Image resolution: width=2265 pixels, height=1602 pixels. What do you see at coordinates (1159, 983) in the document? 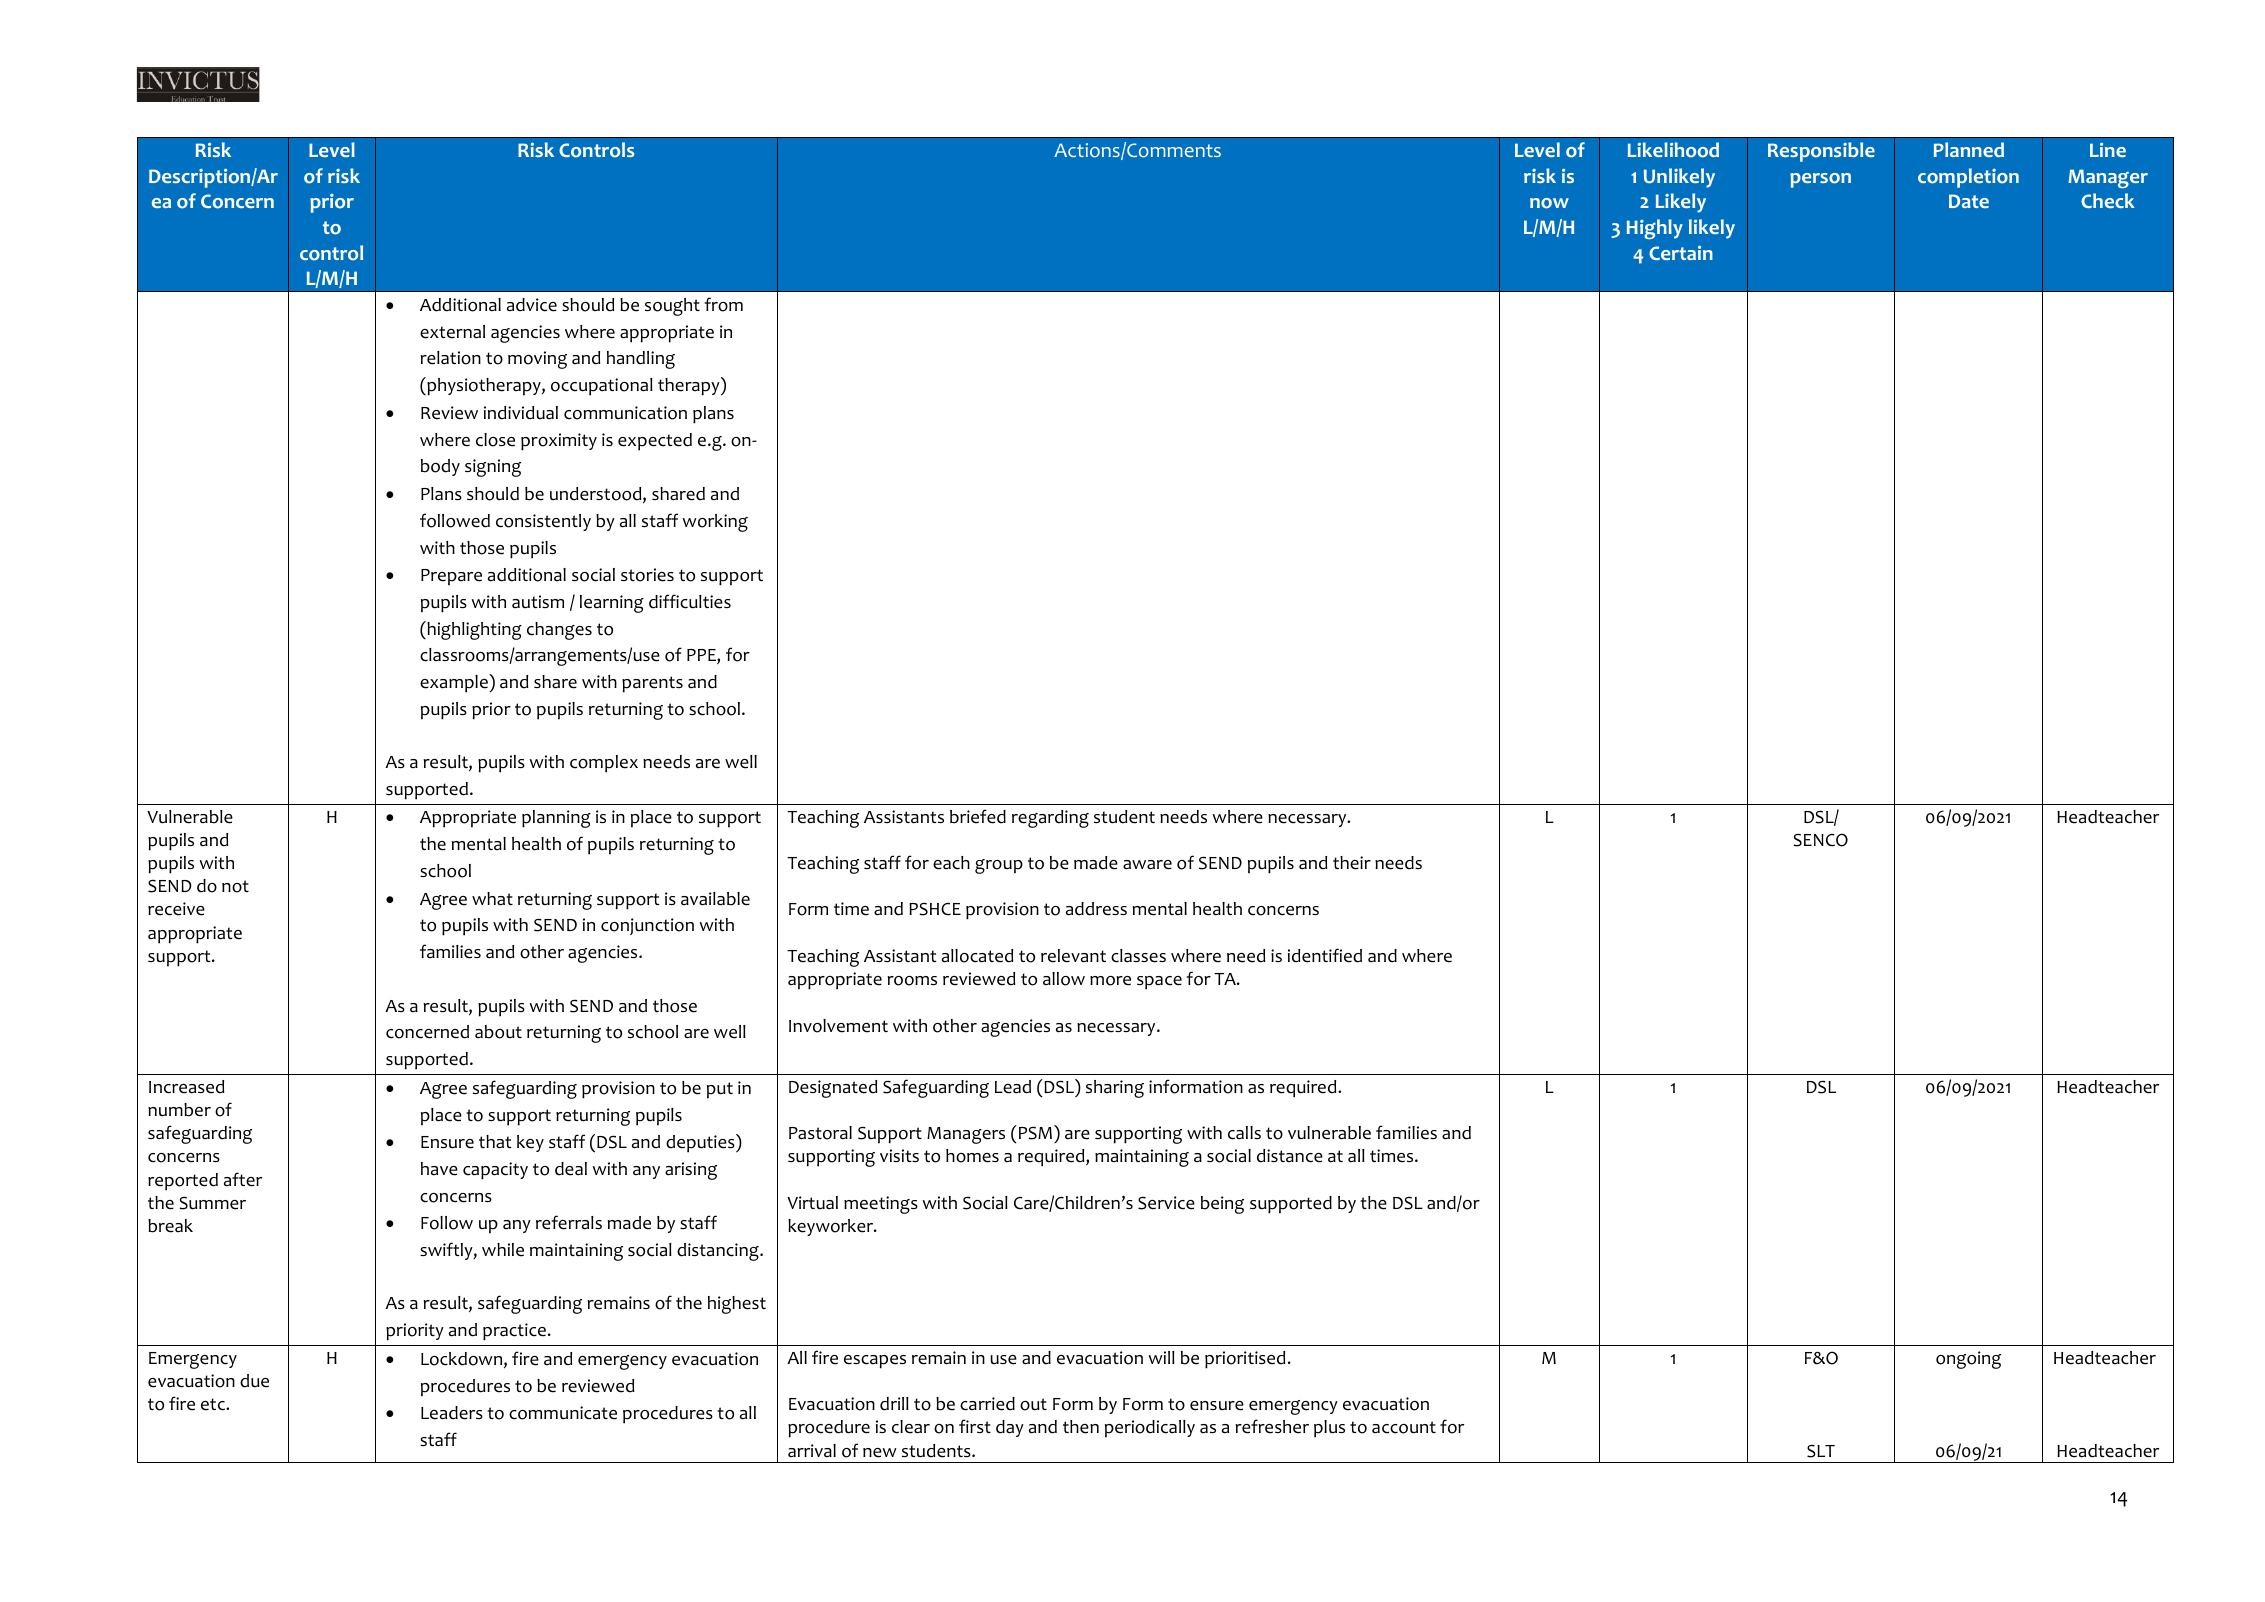
I see `space` at bounding box center [1159, 983].
